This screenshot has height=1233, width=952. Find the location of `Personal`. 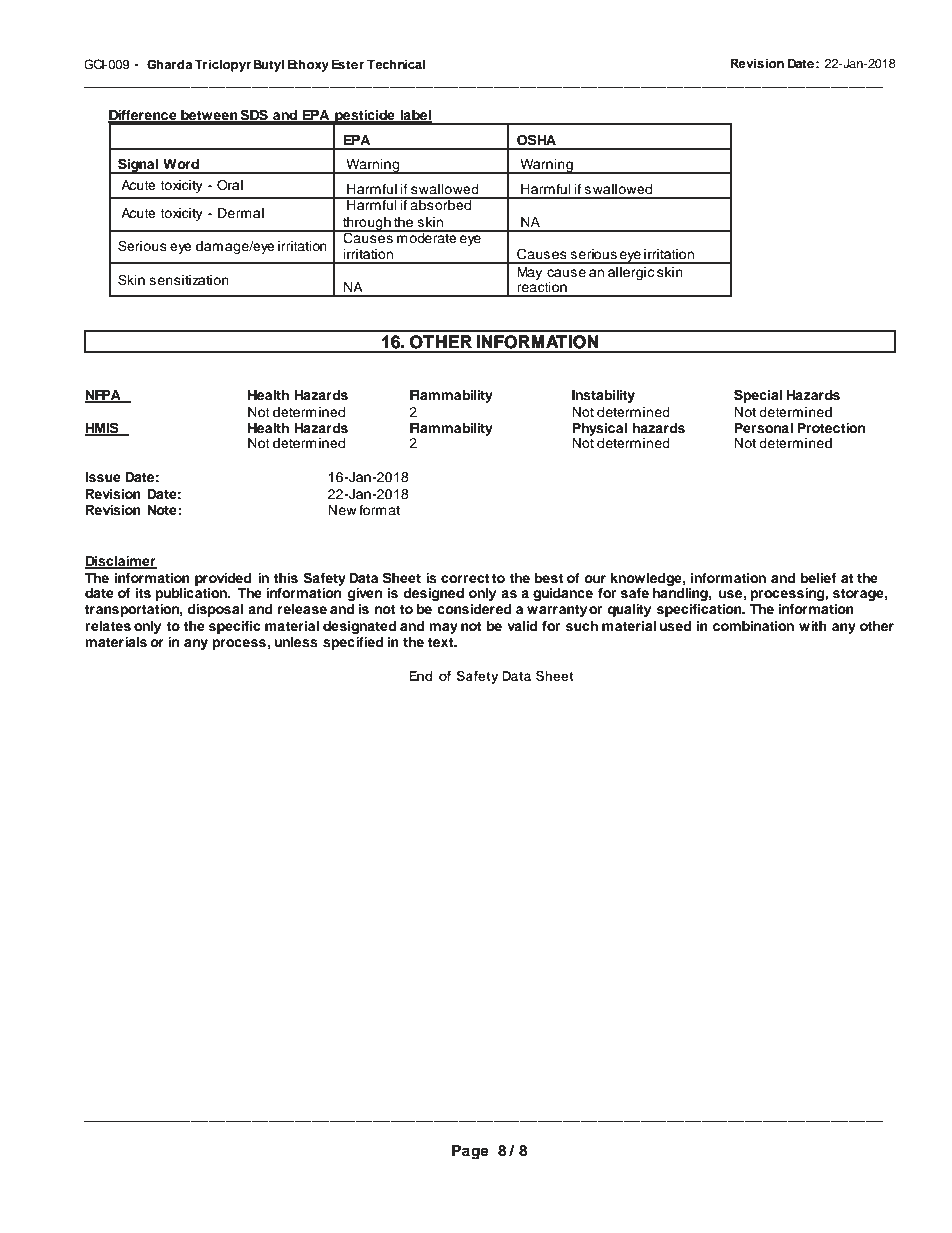

Personal is located at coordinates (763, 428).
